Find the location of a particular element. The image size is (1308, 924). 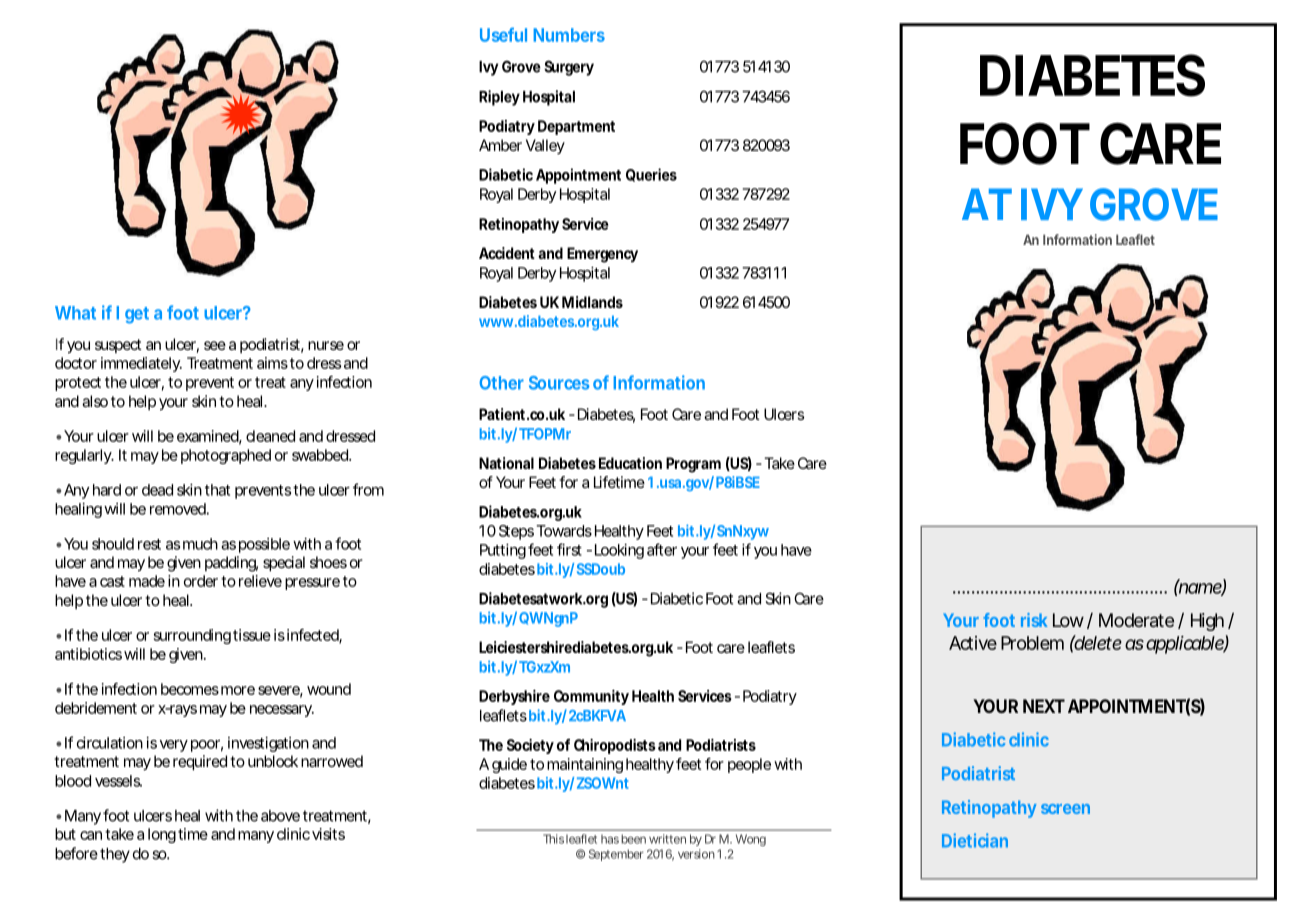

from is located at coordinates (367, 489).
